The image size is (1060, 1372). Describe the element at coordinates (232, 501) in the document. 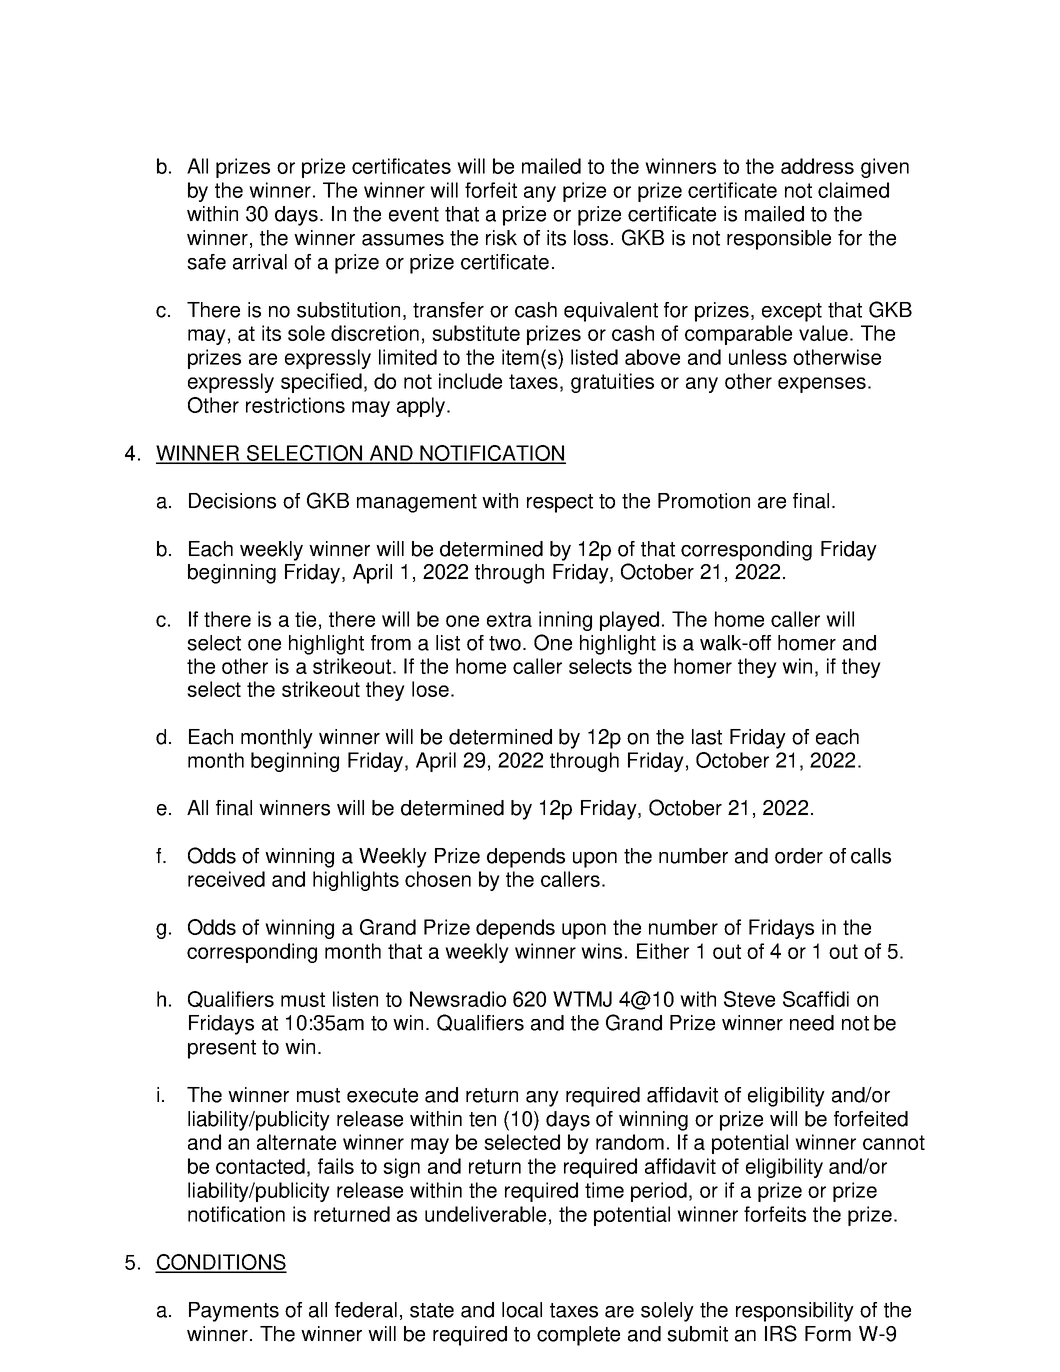

I see `Decisions` at that location.
